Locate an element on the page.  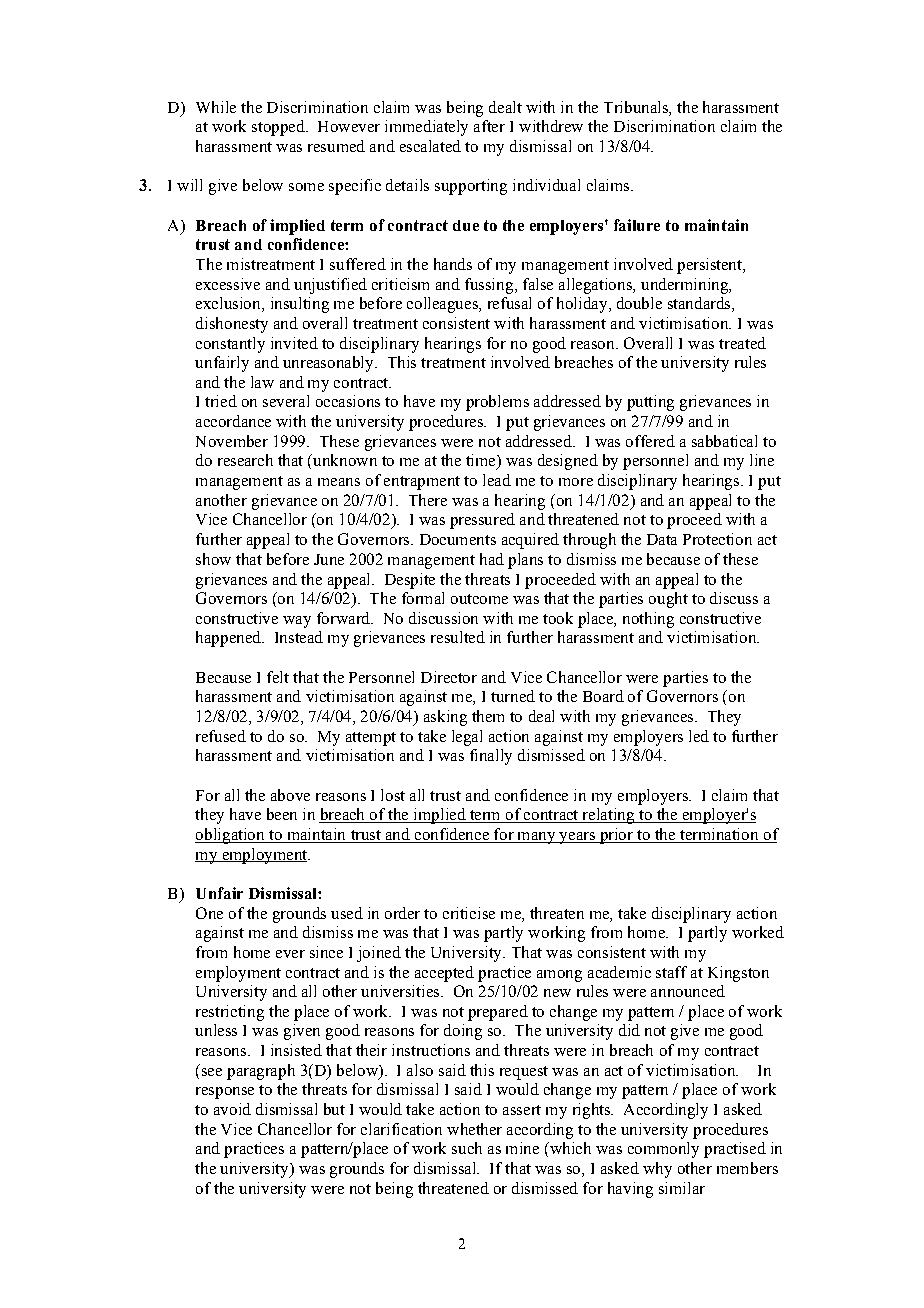
Tribunals is located at coordinates (637, 107).
